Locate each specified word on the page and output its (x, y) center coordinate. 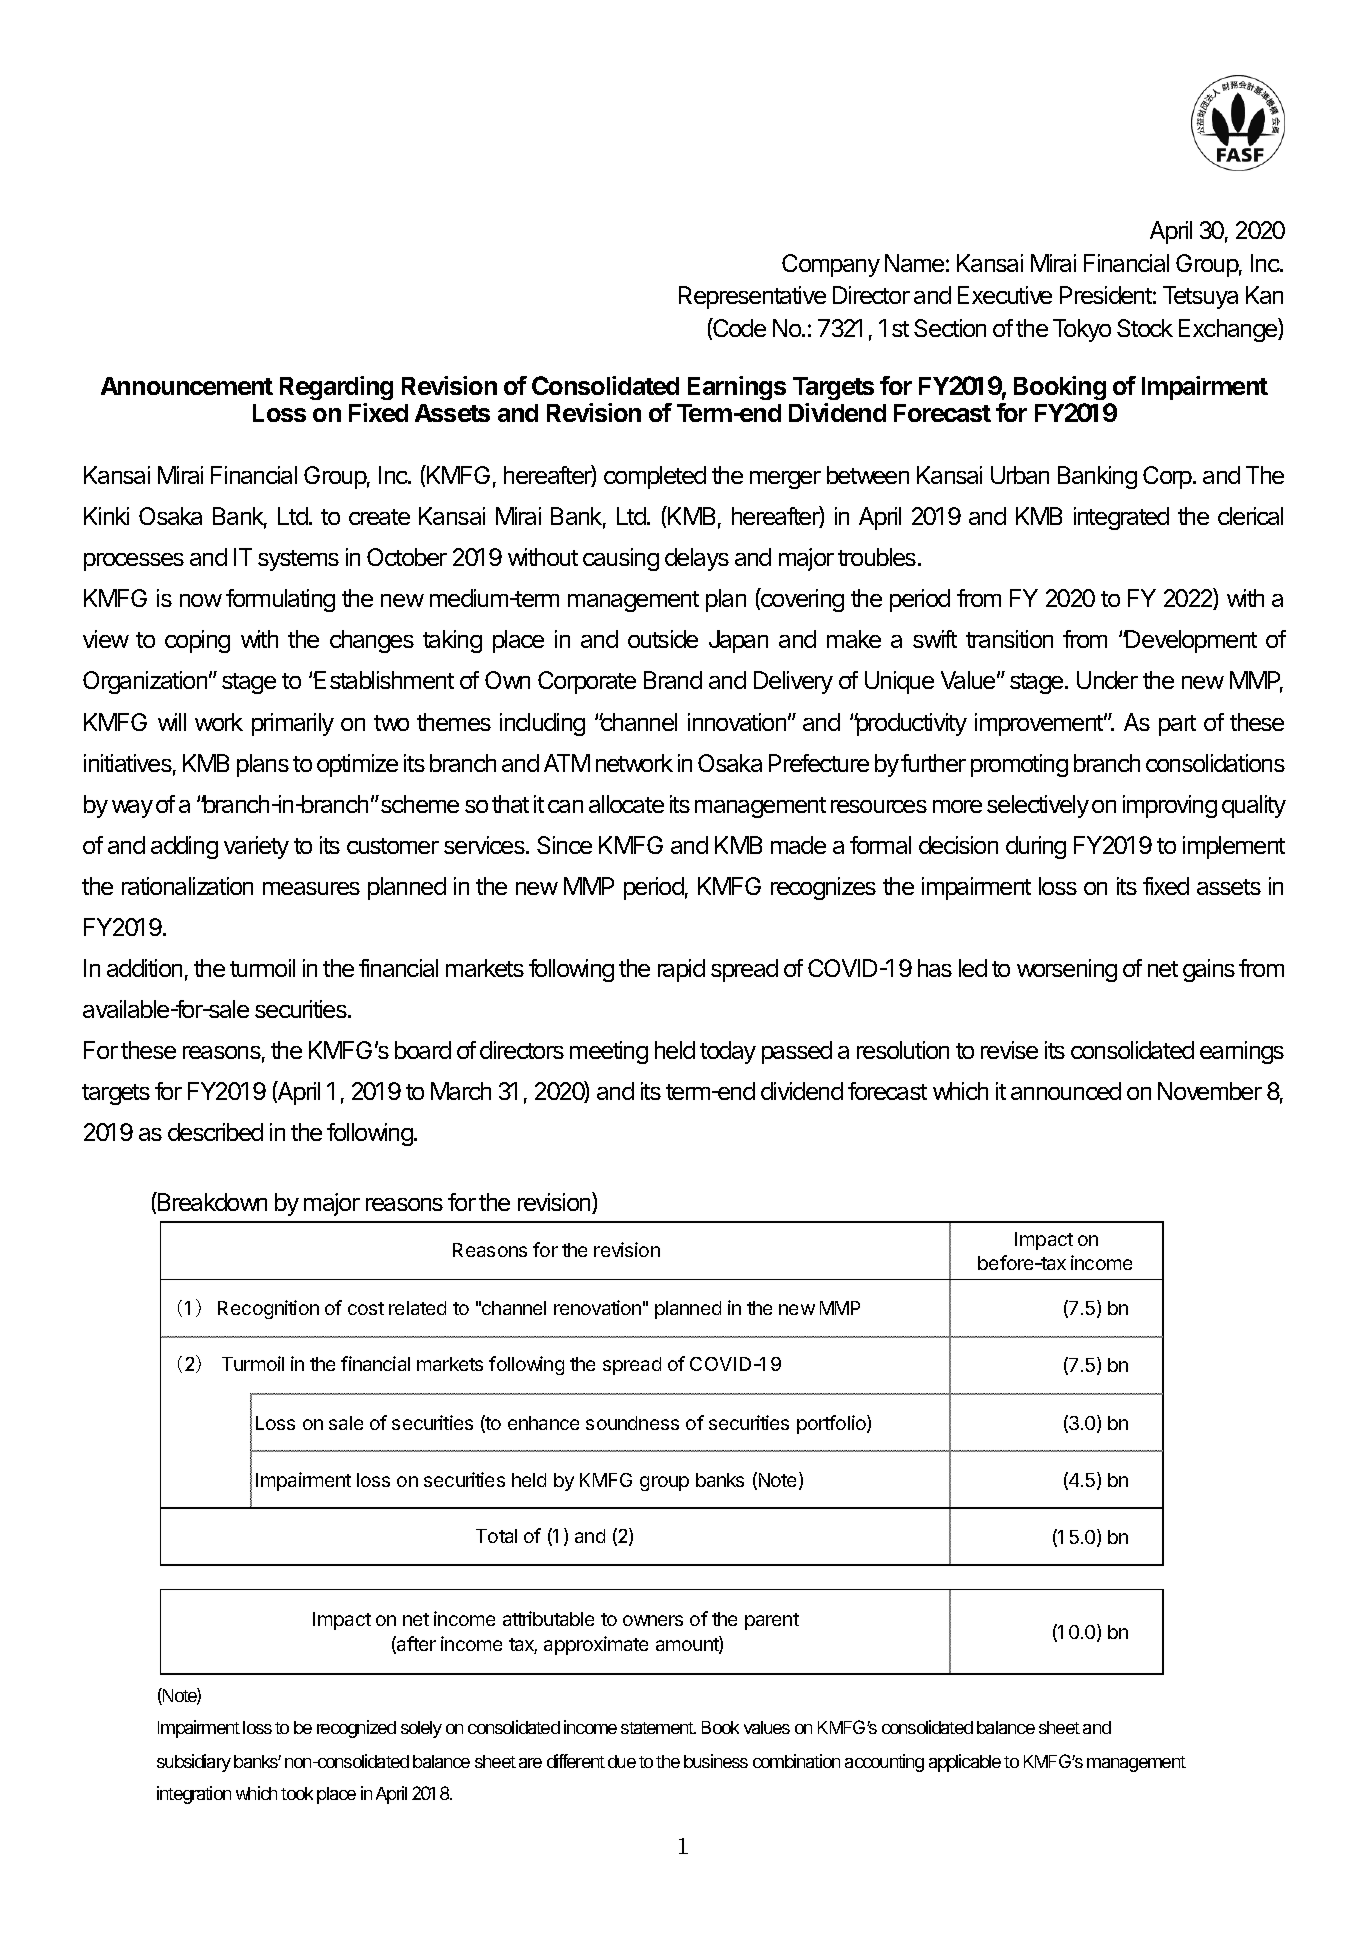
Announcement (187, 386)
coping (197, 641)
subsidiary (194, 1763)
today (728, 1052)
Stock (1145, 328)
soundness (632, 1423)
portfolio (832, 1424)
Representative (752, 297)
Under (1107, 680)
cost (366, 1308)
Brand (673, 680)
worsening (1067, 970)
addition (144, 968)
